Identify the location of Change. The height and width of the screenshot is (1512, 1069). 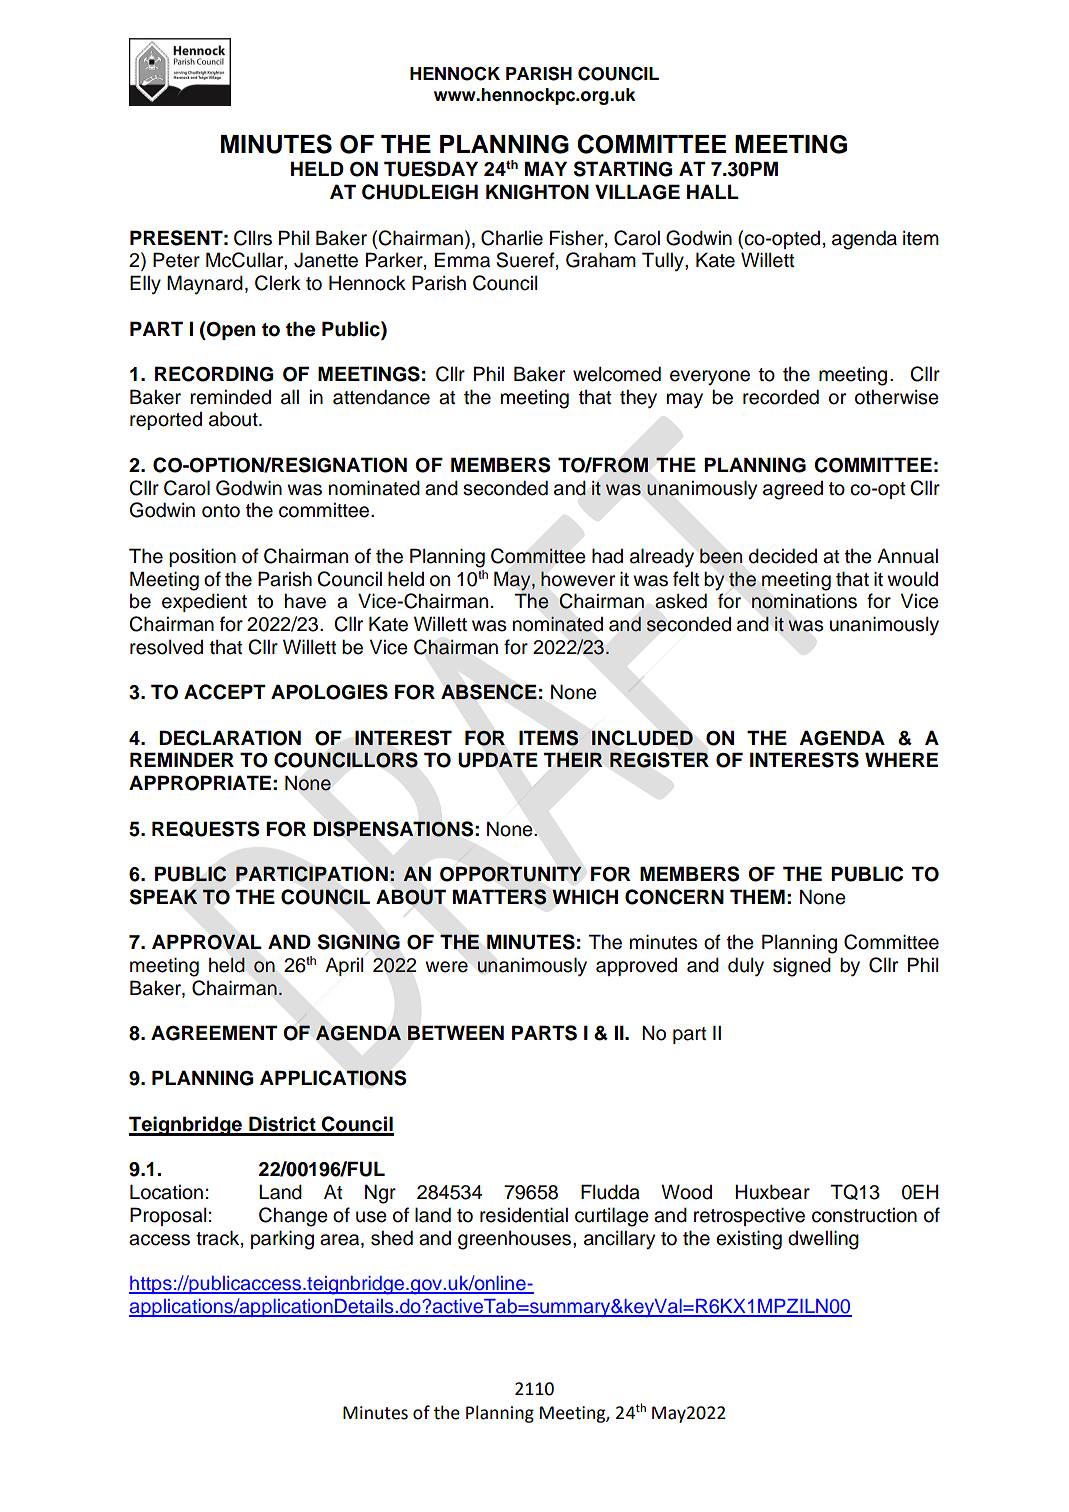
(293, 1217).
